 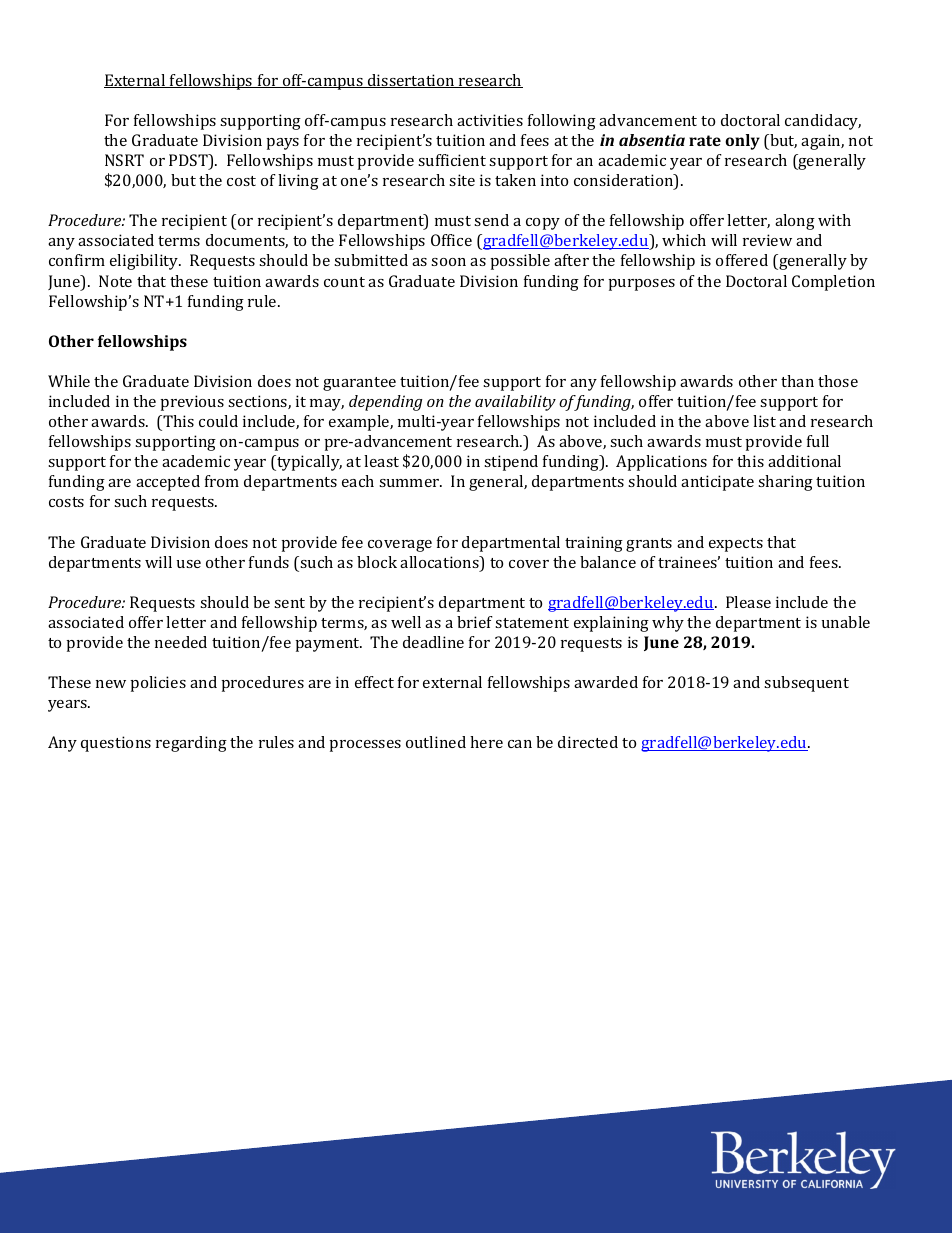 What do you see at coordinates (145, 262) in the image?
I see `eligibility` at bounding box center [145, 262].
